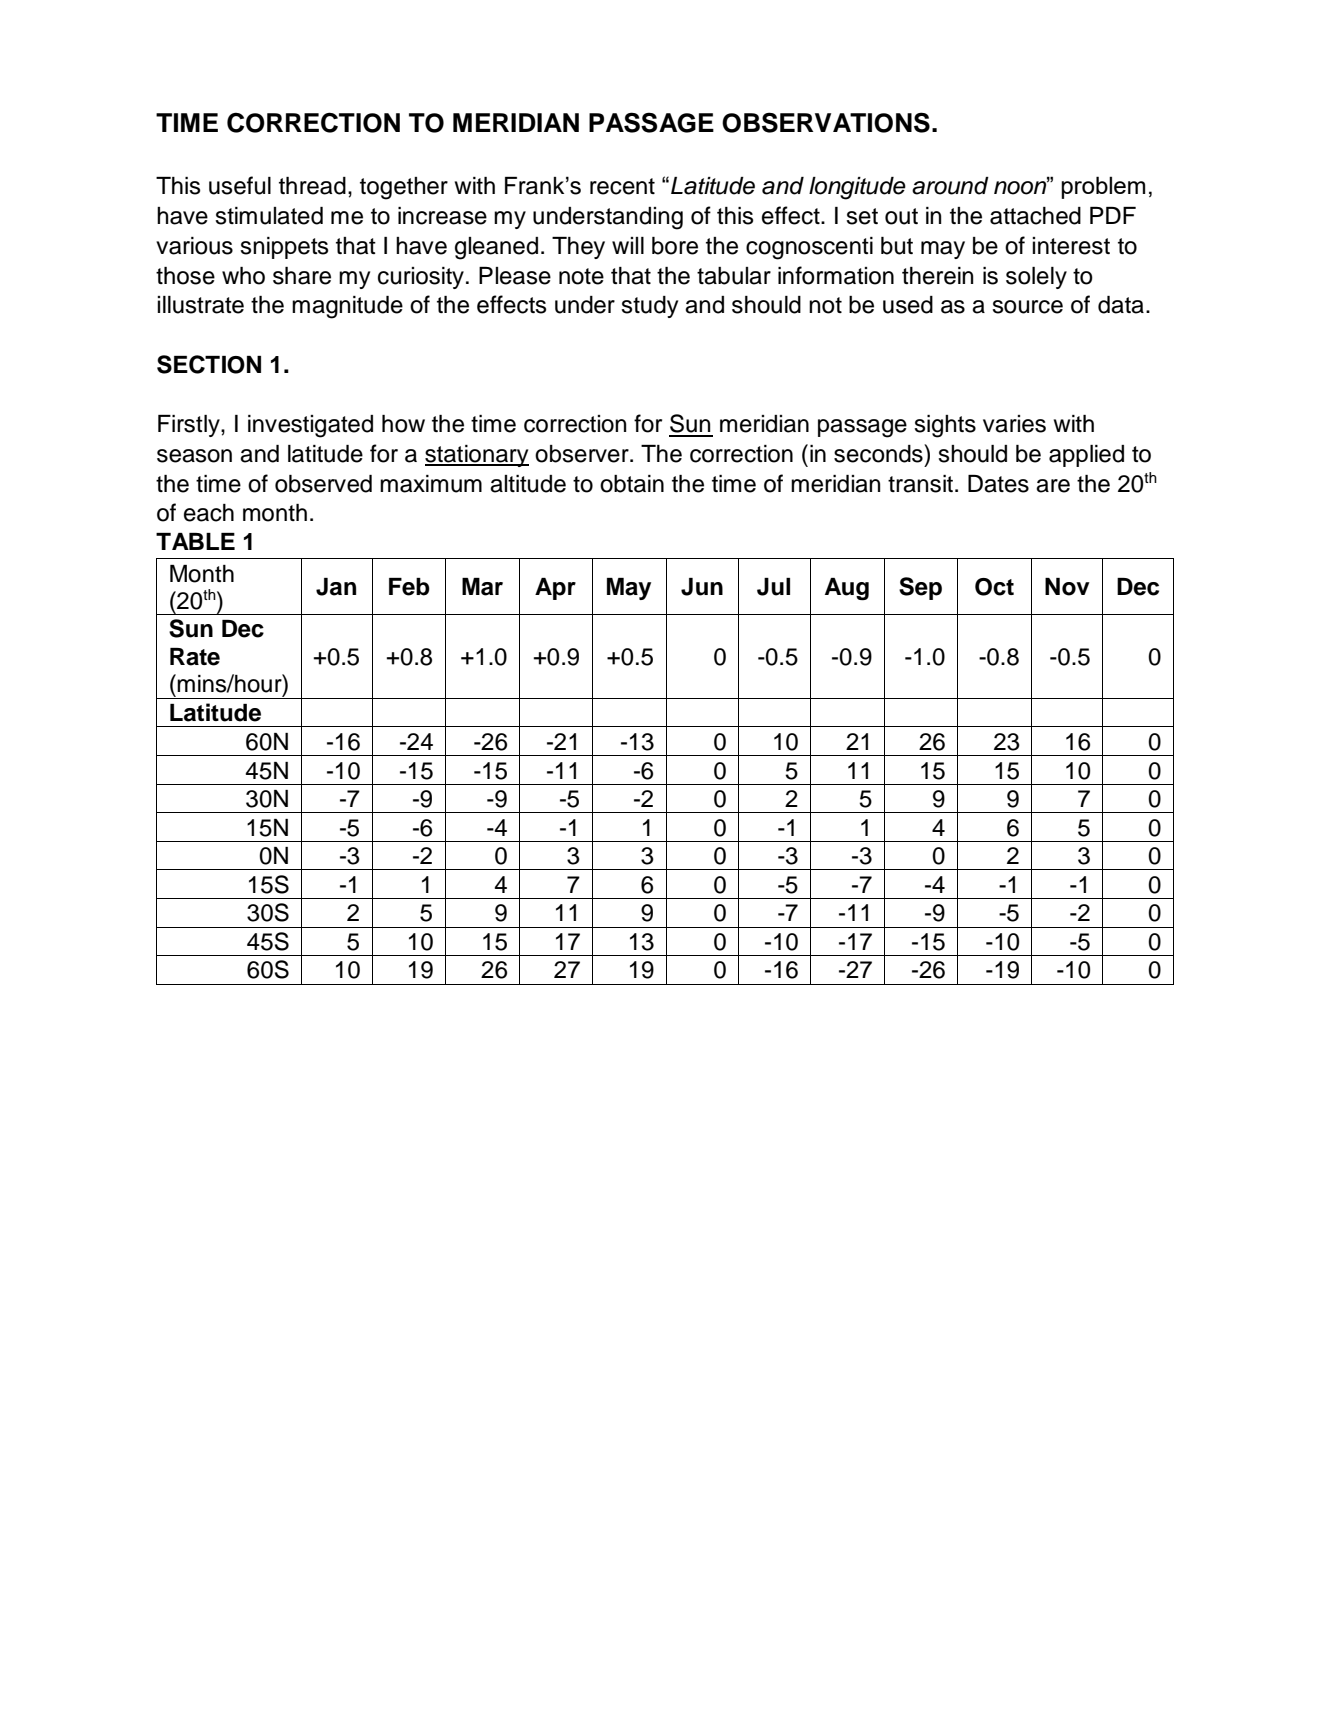 Image resolution: width=1330 pixels, height=1721 pixels. What do you see at coordinates (950, 186) in the document?
I see `around` at bounding box center [950, 186].
